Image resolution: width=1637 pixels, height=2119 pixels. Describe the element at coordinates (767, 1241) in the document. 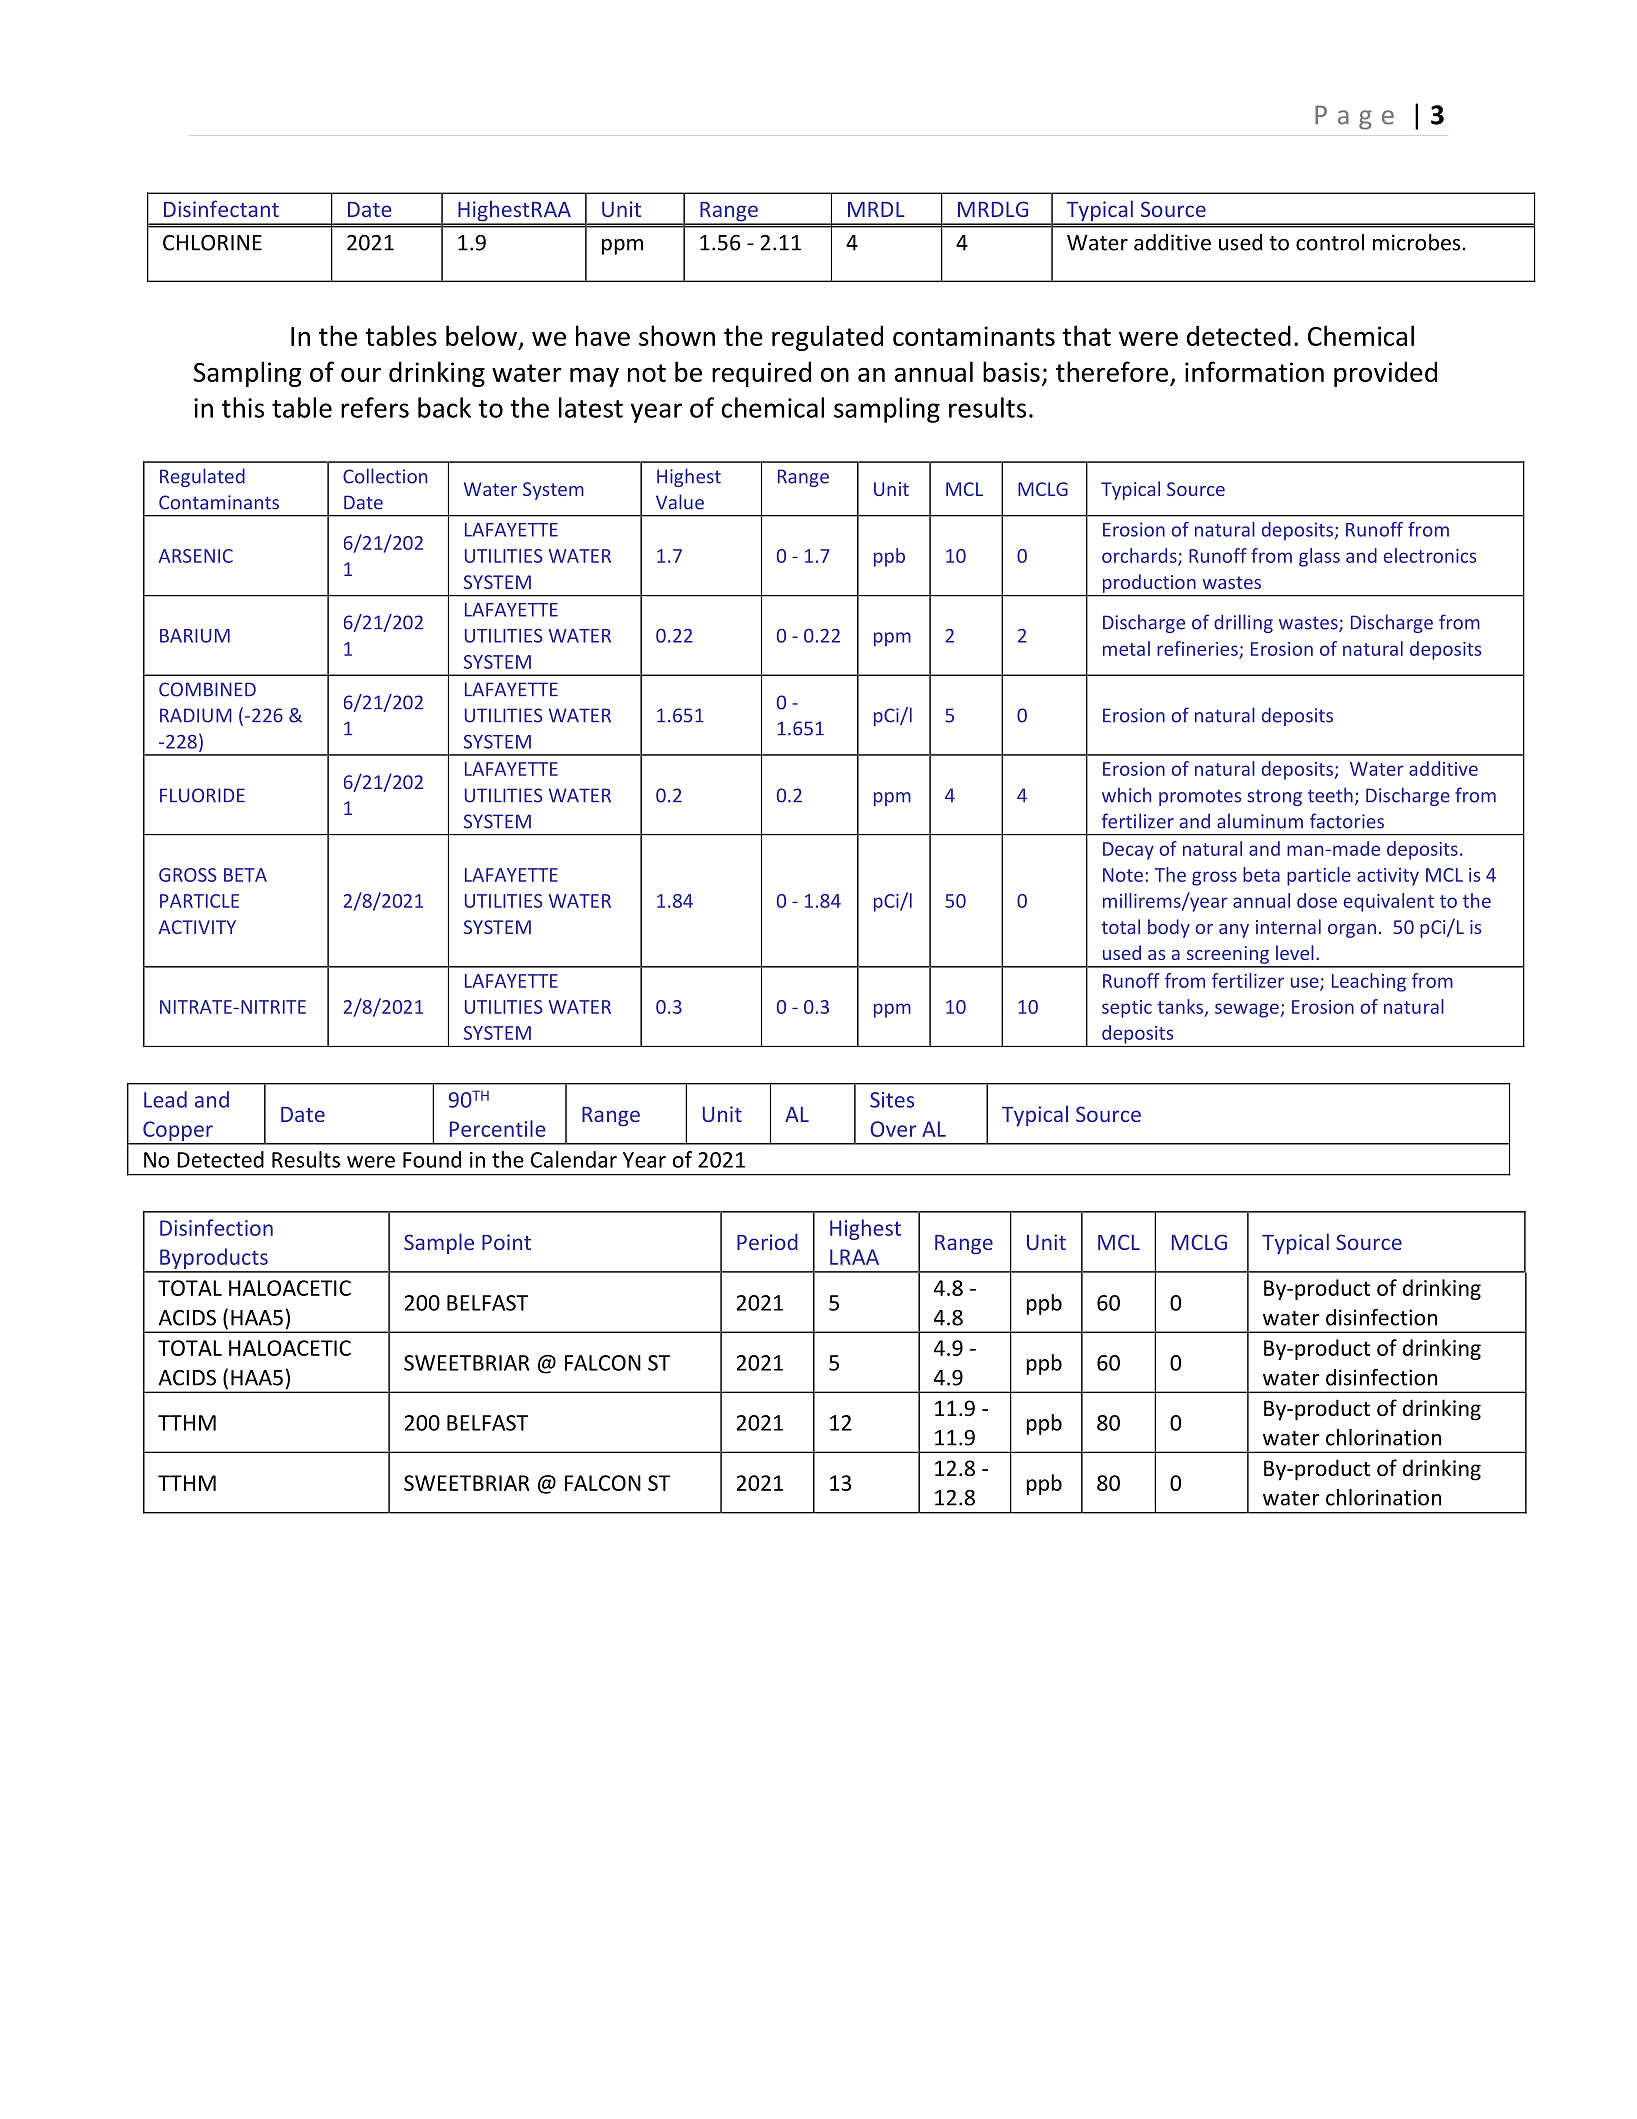

I see `Period` at that location.
